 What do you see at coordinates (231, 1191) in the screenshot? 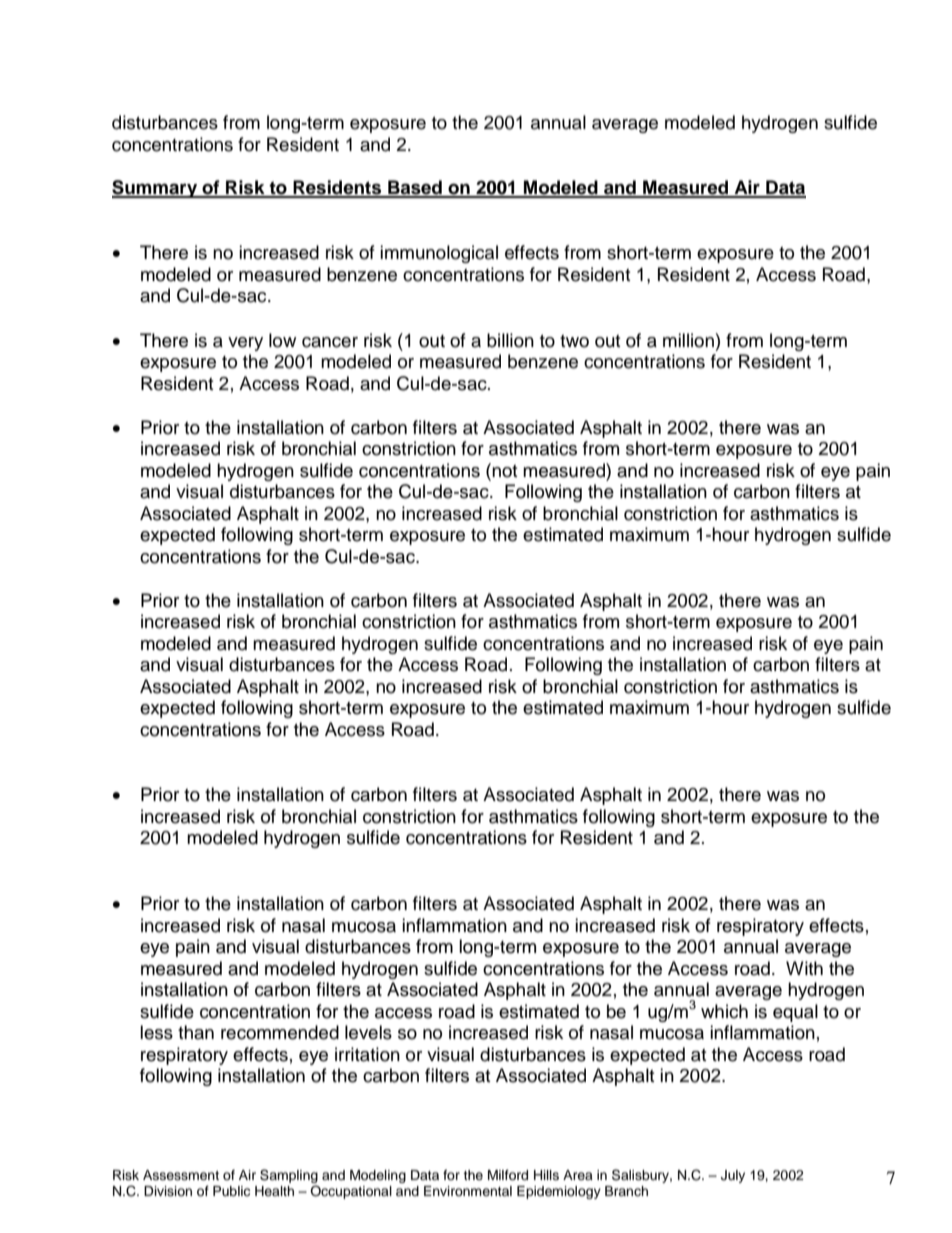
I see `Public` at bounding box center [231, 1191].
